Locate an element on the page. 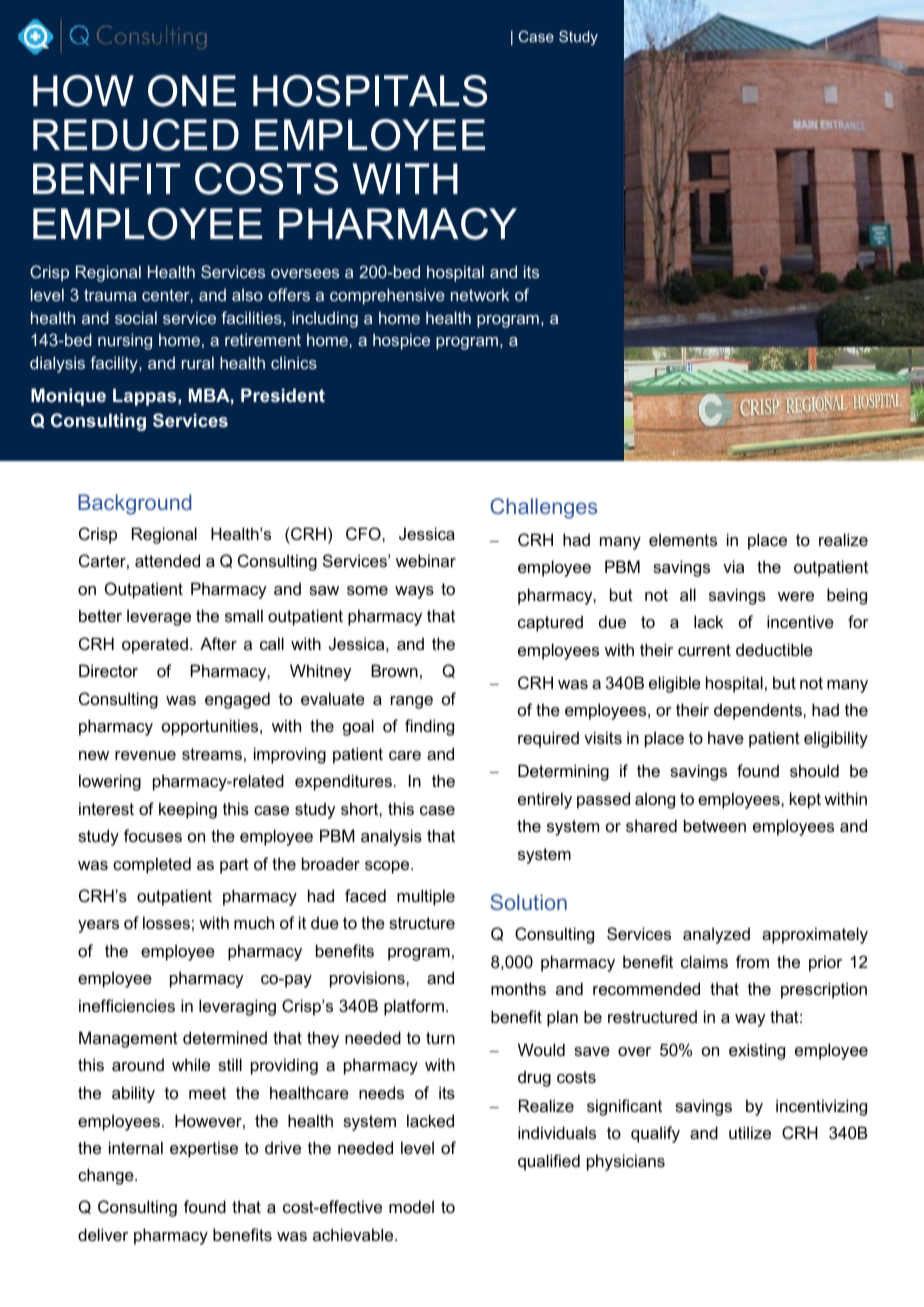 The width and height of the page is (924, 1307). elements is located at coordinates (683, 539).
